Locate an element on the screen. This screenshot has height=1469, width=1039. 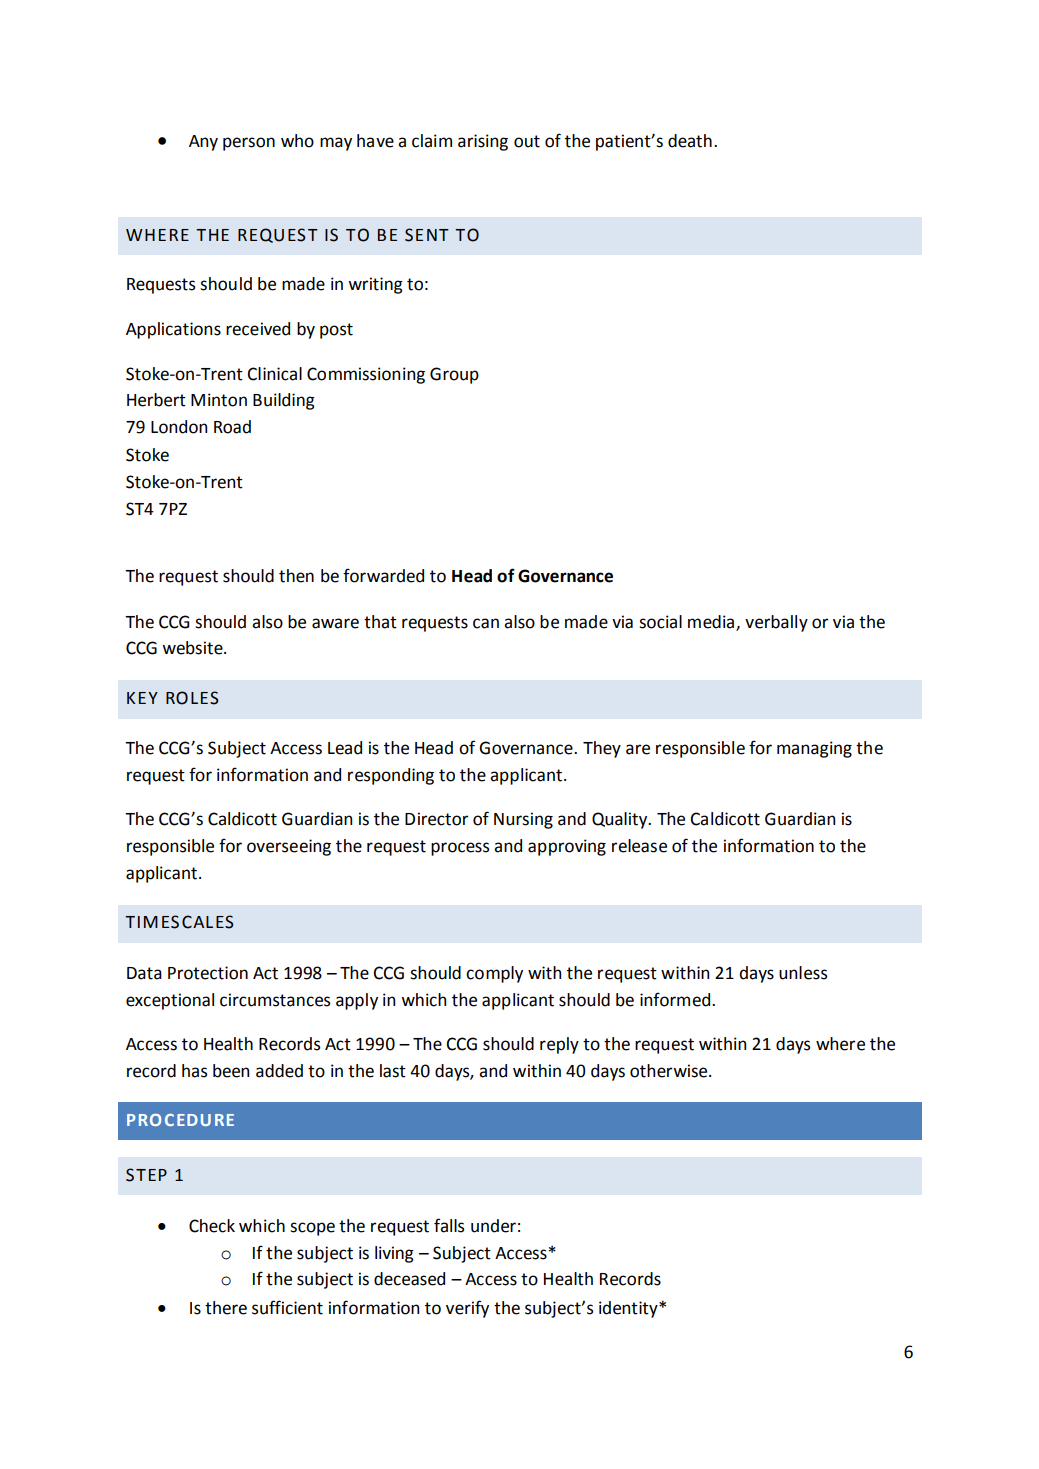
managing is located at coordinates (814, 749).
